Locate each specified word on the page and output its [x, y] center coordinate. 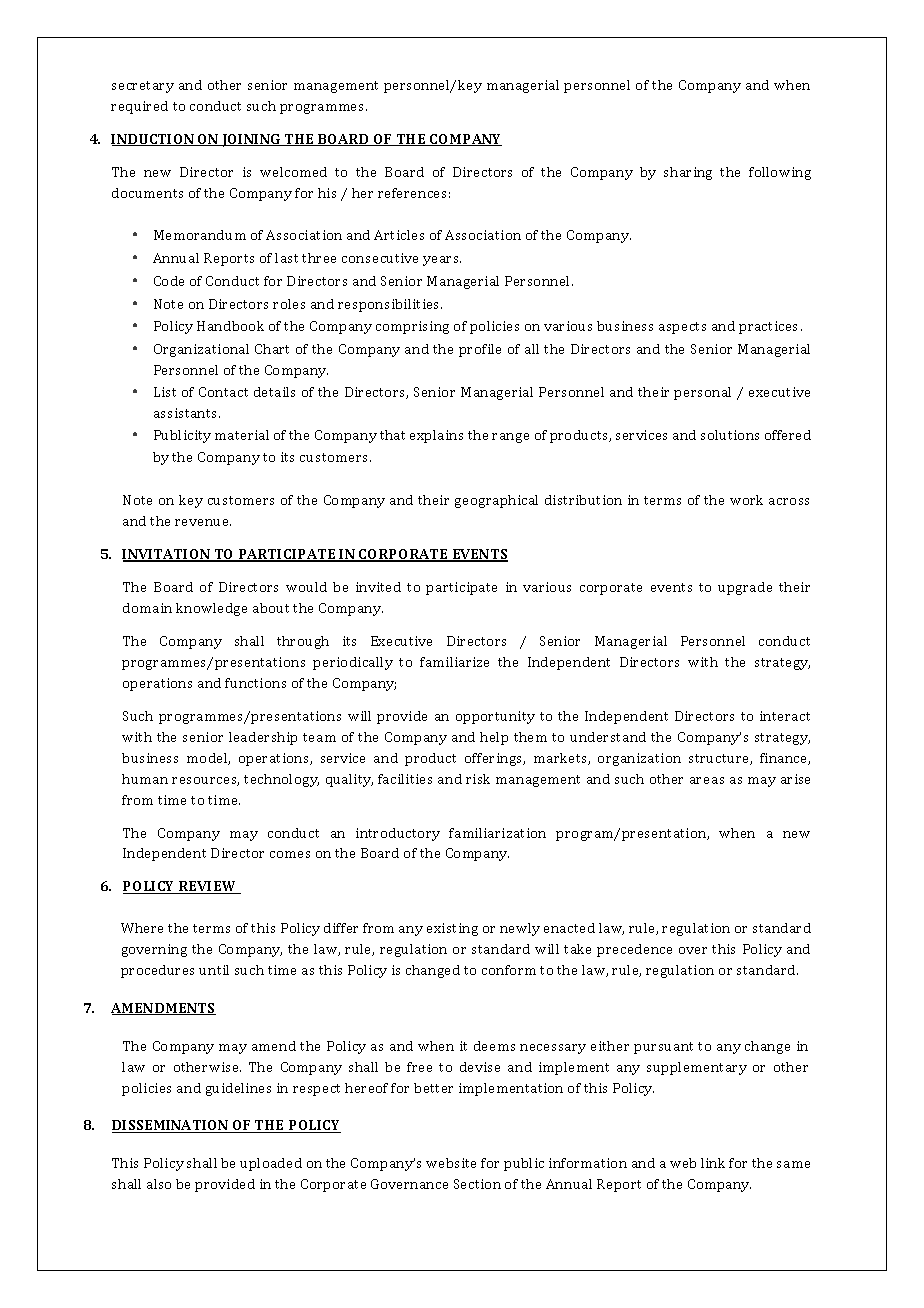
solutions [730, 435]
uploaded [271, 1164]
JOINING [252, 140]
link [713, 1163]
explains [436, 436]
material [242, 435]
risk [478, 779]
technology [281, 780]
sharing [688, 173]
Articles [399, 235]
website [451, 1163]
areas [707, 780]
